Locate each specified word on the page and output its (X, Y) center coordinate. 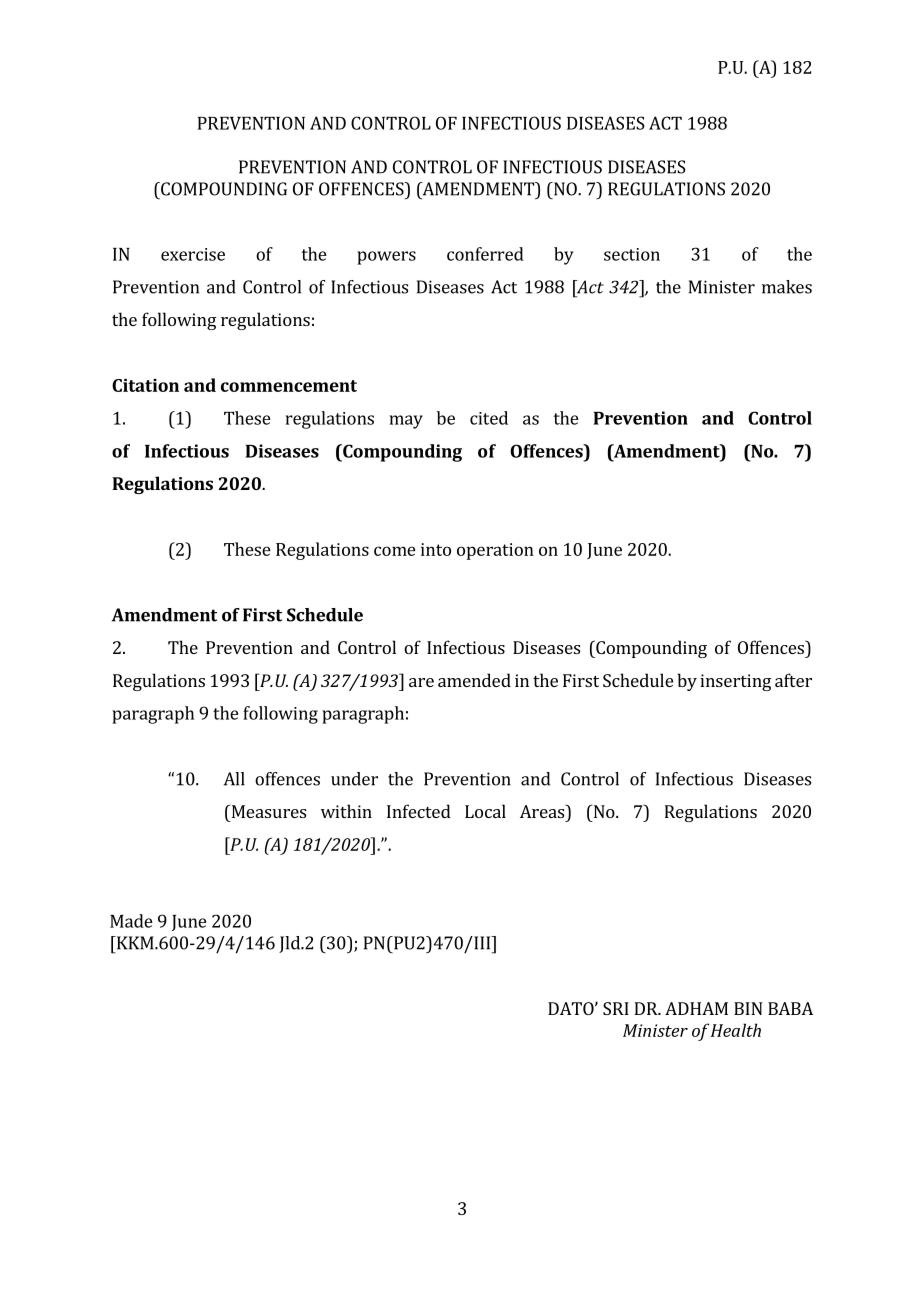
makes (787, 287)
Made (131, 921)
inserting (736, 682)
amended (474, 680)
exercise (193, 254)
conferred (485, 254)
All (234, 779)
